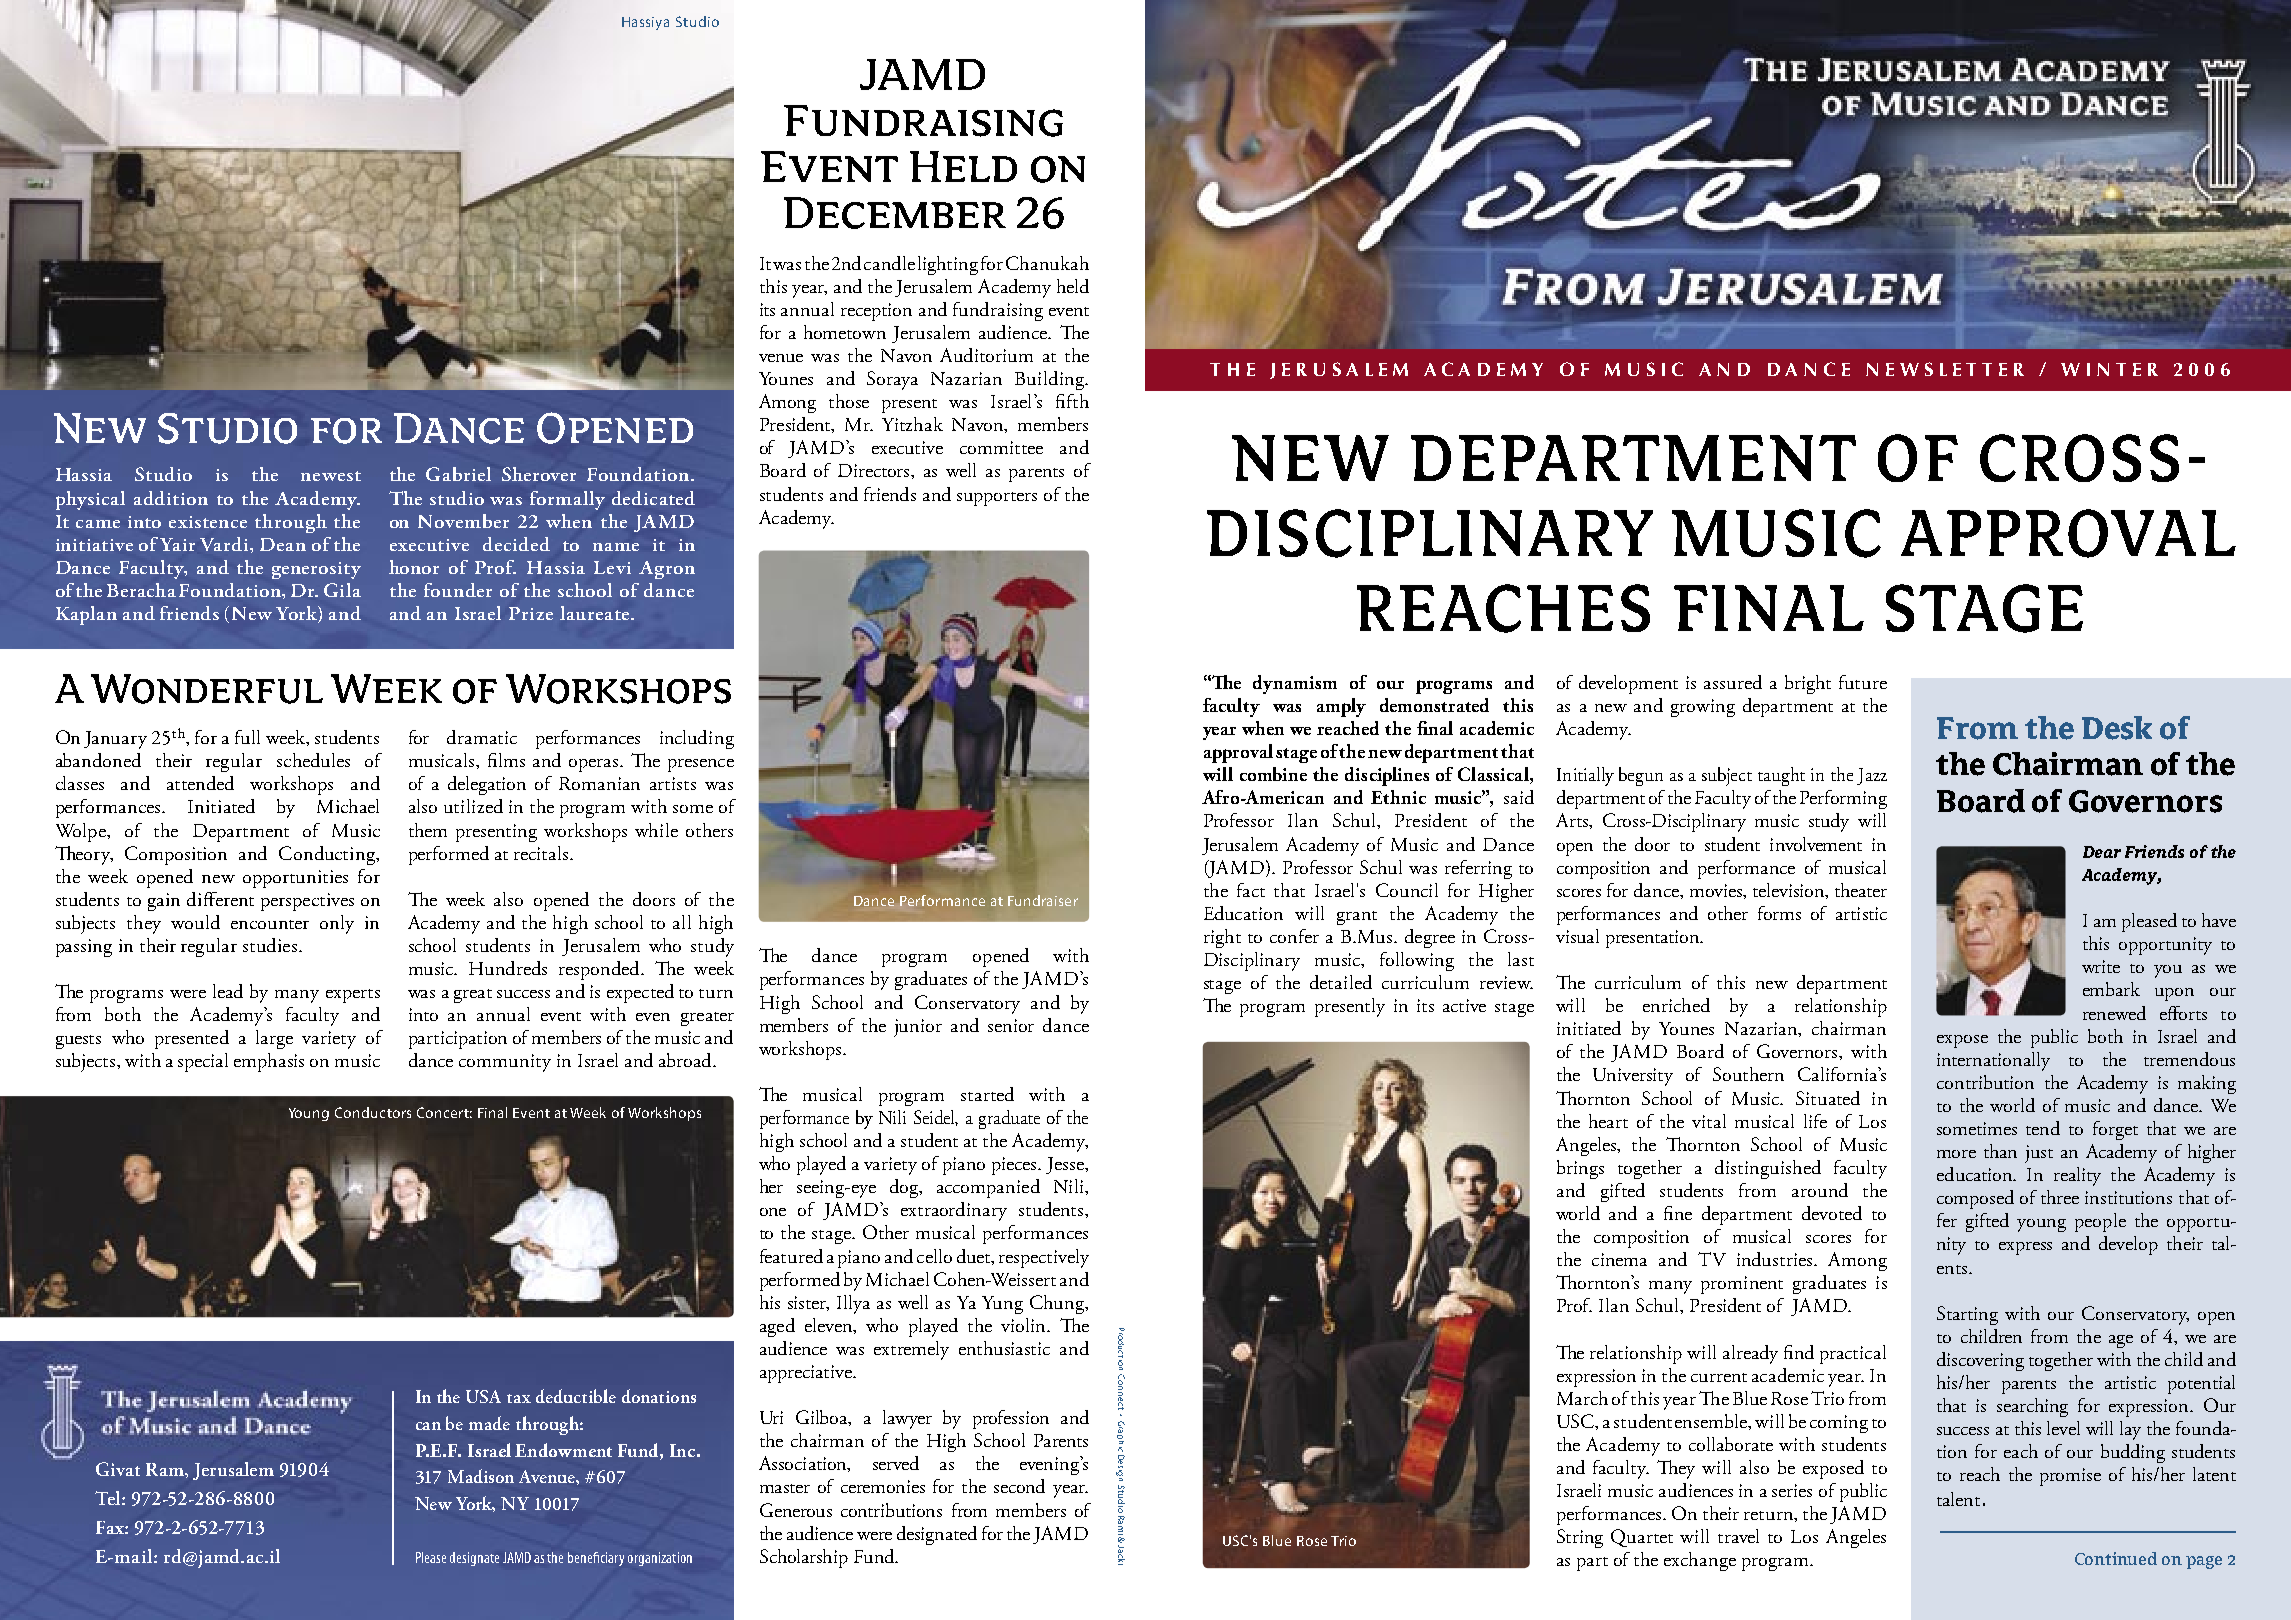 The image size is (2291, 1620). Describe the element at coordinates (845, 332) in the image. I see `hometown` at that location.
